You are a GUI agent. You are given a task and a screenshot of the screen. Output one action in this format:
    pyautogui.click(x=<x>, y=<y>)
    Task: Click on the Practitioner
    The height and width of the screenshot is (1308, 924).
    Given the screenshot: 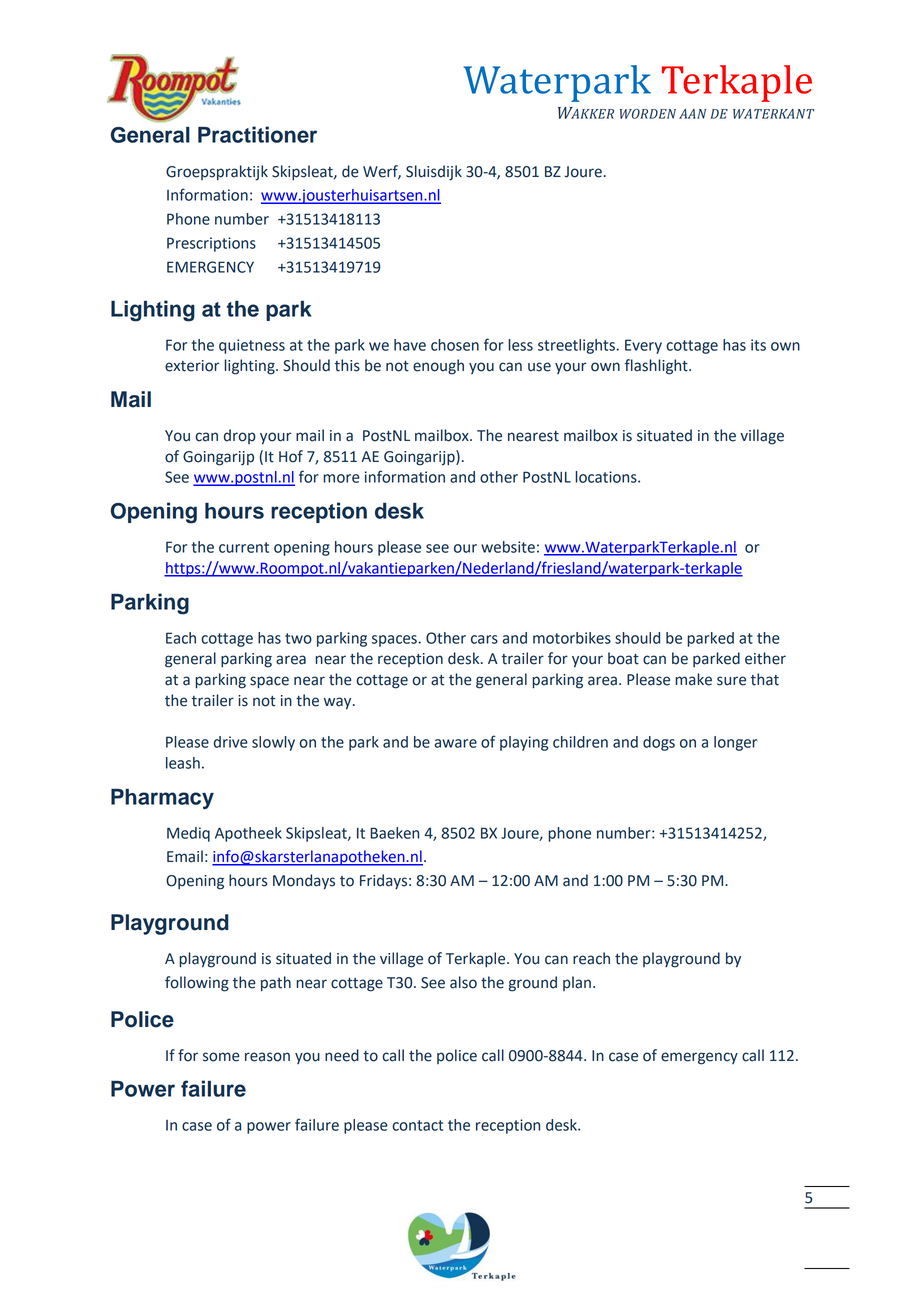 What is the action you would take?
    pyautogui.click(x=257, y=134)
